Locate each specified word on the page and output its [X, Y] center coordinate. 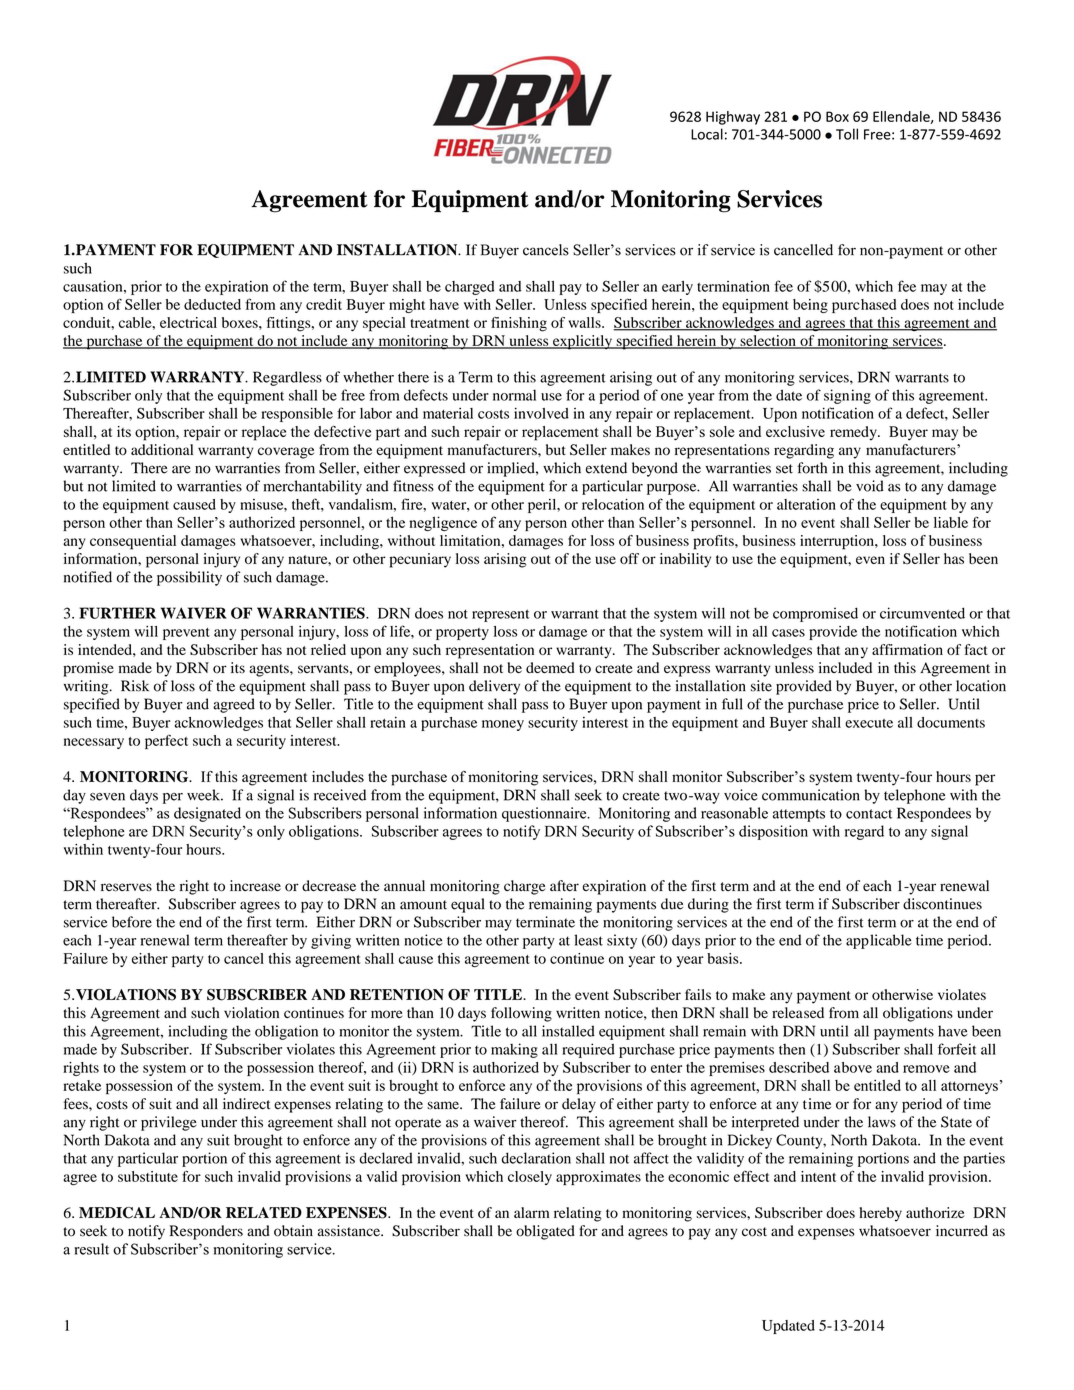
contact [869, 814]
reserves [126, 887]
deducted [212, 304]
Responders [206, 1232]
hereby [880, 1214]
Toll [847, 134]
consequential [133, 542]
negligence [443, 523]
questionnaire [545, 814]
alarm [531, 1212]
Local [707, 134]
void [870, 486]
